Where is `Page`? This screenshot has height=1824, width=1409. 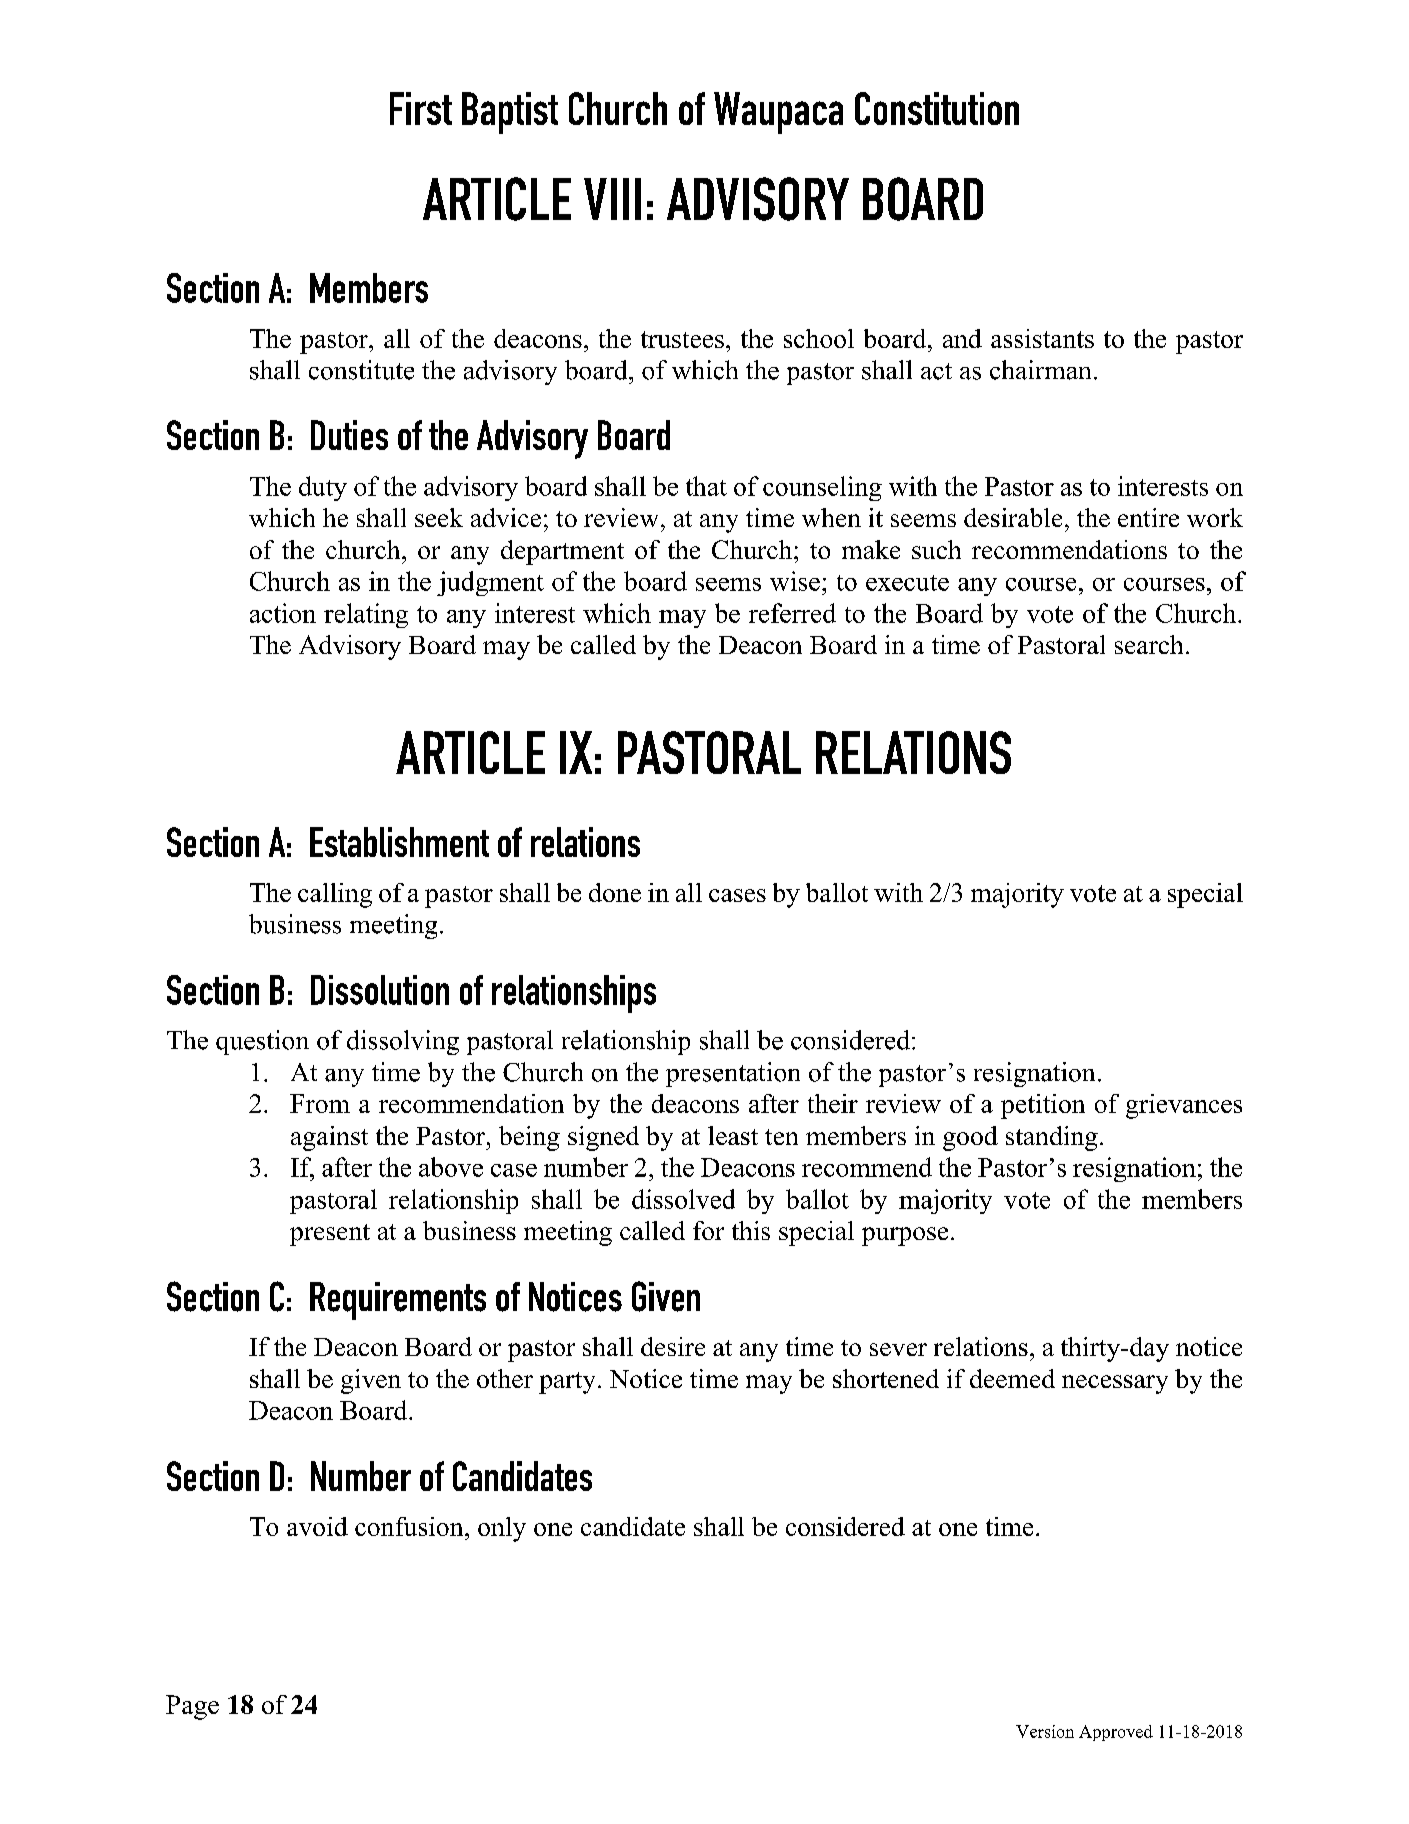
Page is located at coordinates (192, 1707).
